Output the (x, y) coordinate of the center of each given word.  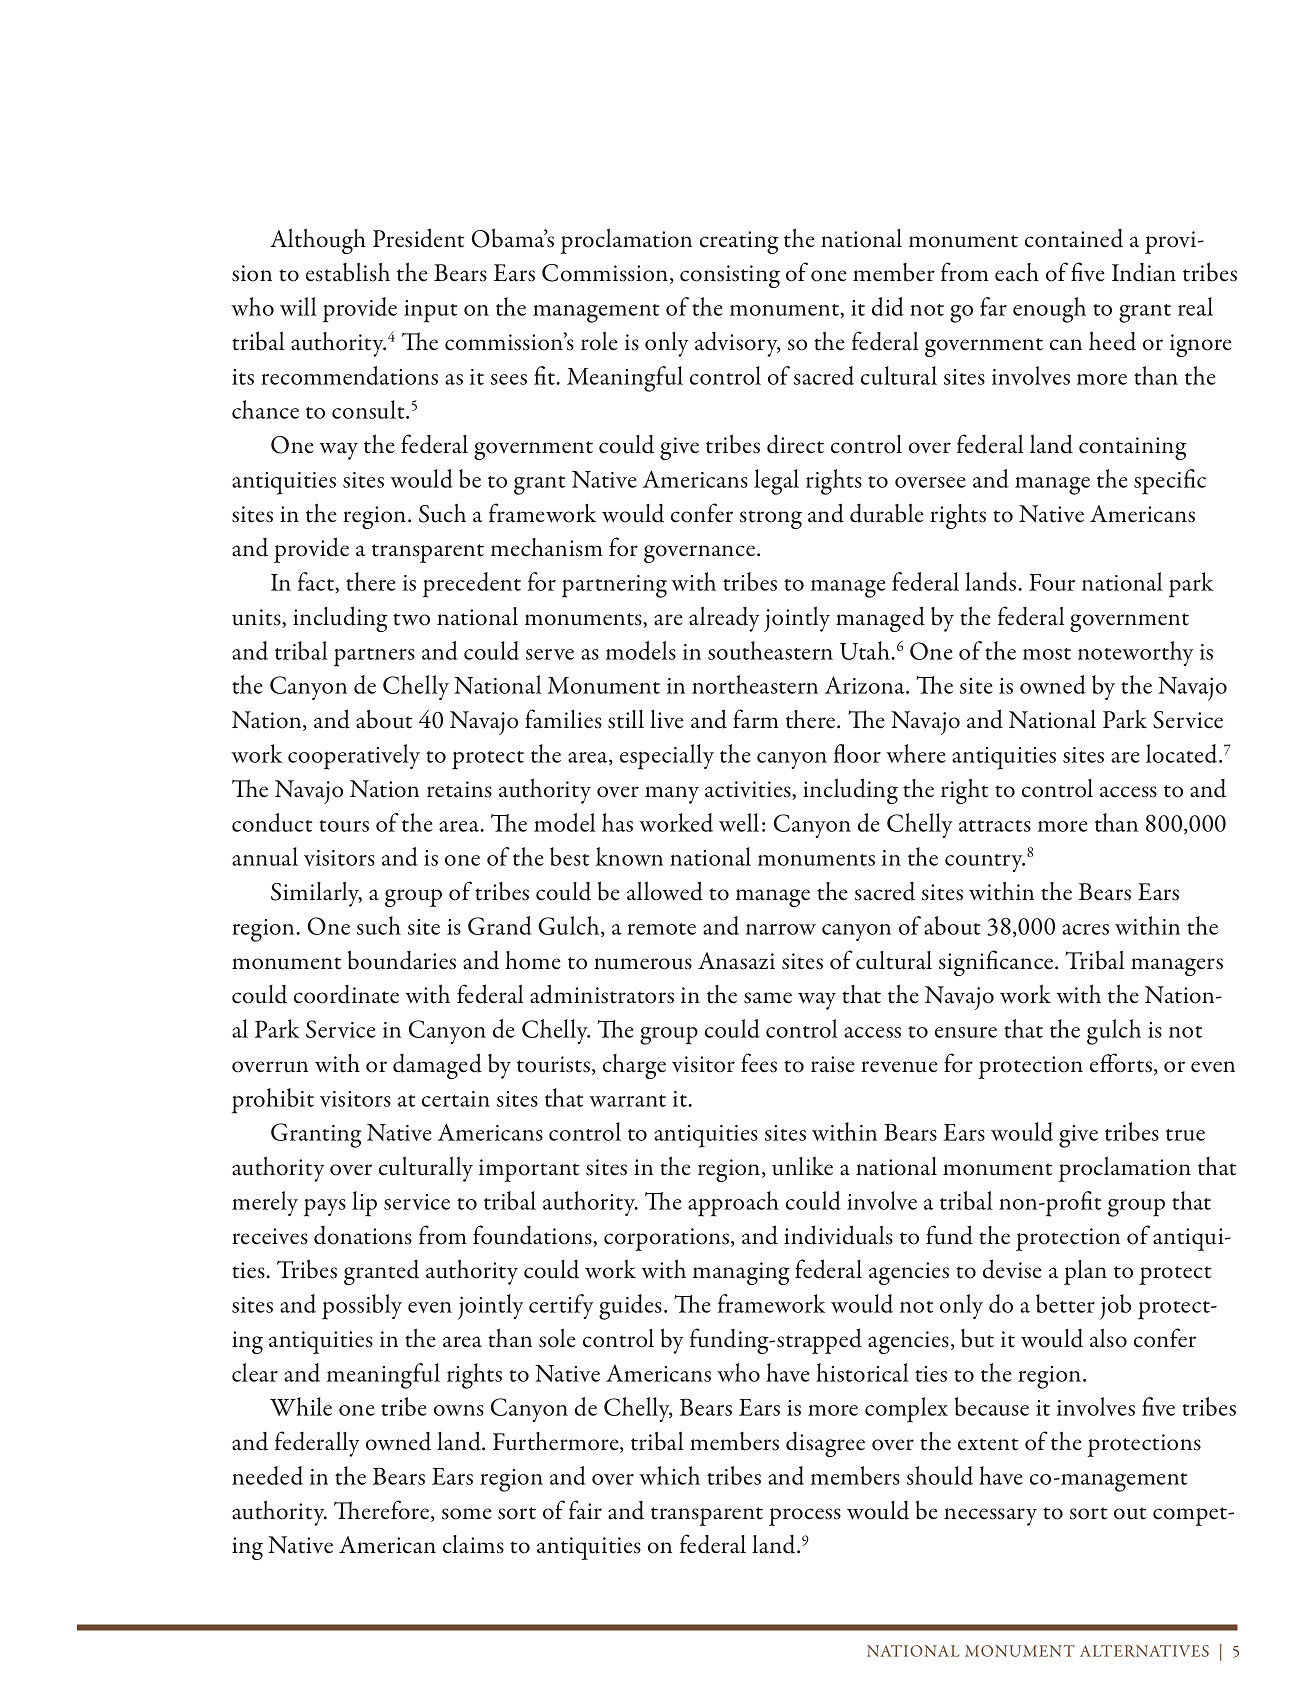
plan (1085, 1272)
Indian (1144, 272)
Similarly (316, 894)
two (411, 619)
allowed (665, 891)
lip (364, 1204)
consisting (730, 276)
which (669, 1475)
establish (348, 272)
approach (733, 1204)
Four (1052, 582)
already (724, 619)
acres (1085, 929)
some (467, 1514)
